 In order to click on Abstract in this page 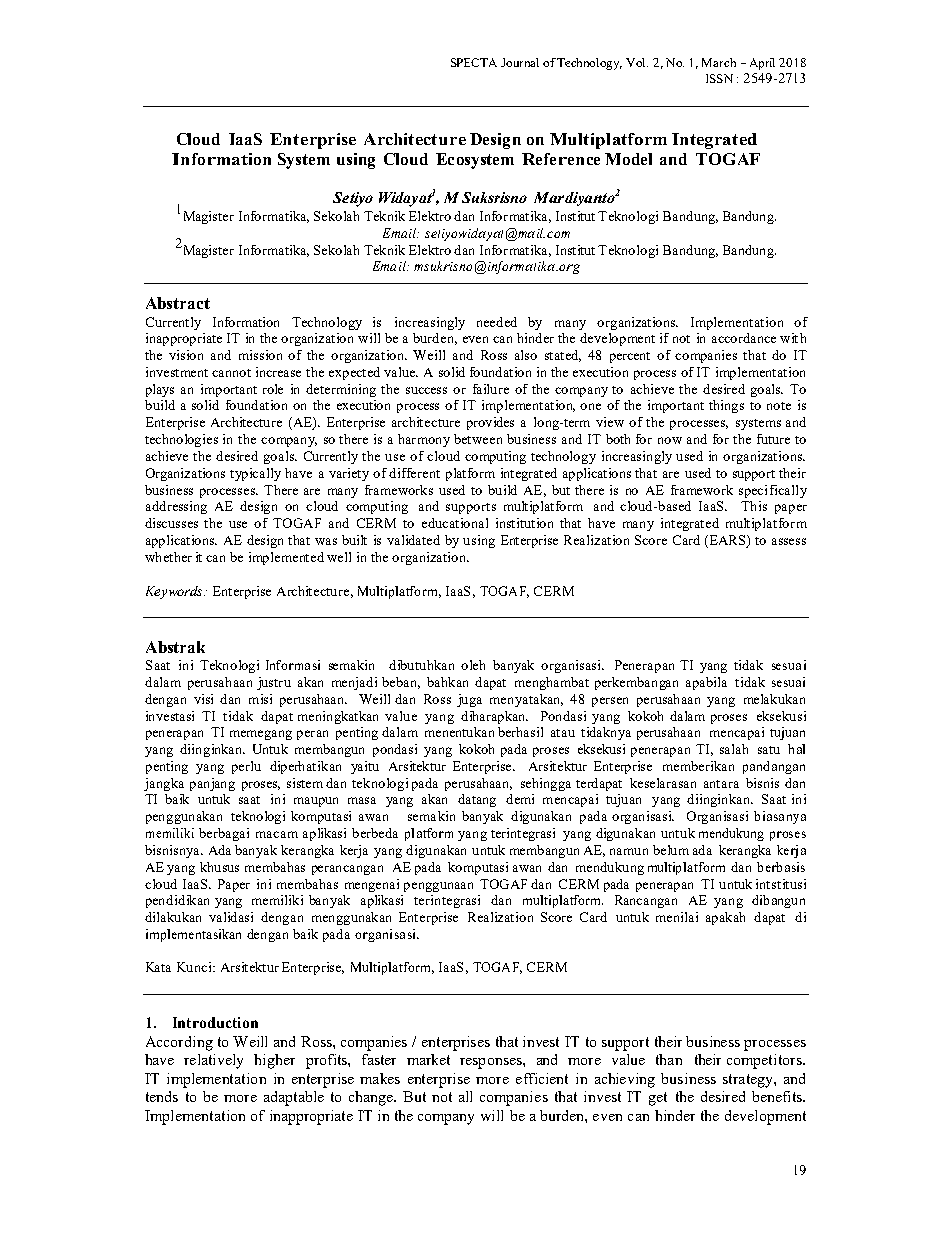, I will do `click(178, 303)`.
